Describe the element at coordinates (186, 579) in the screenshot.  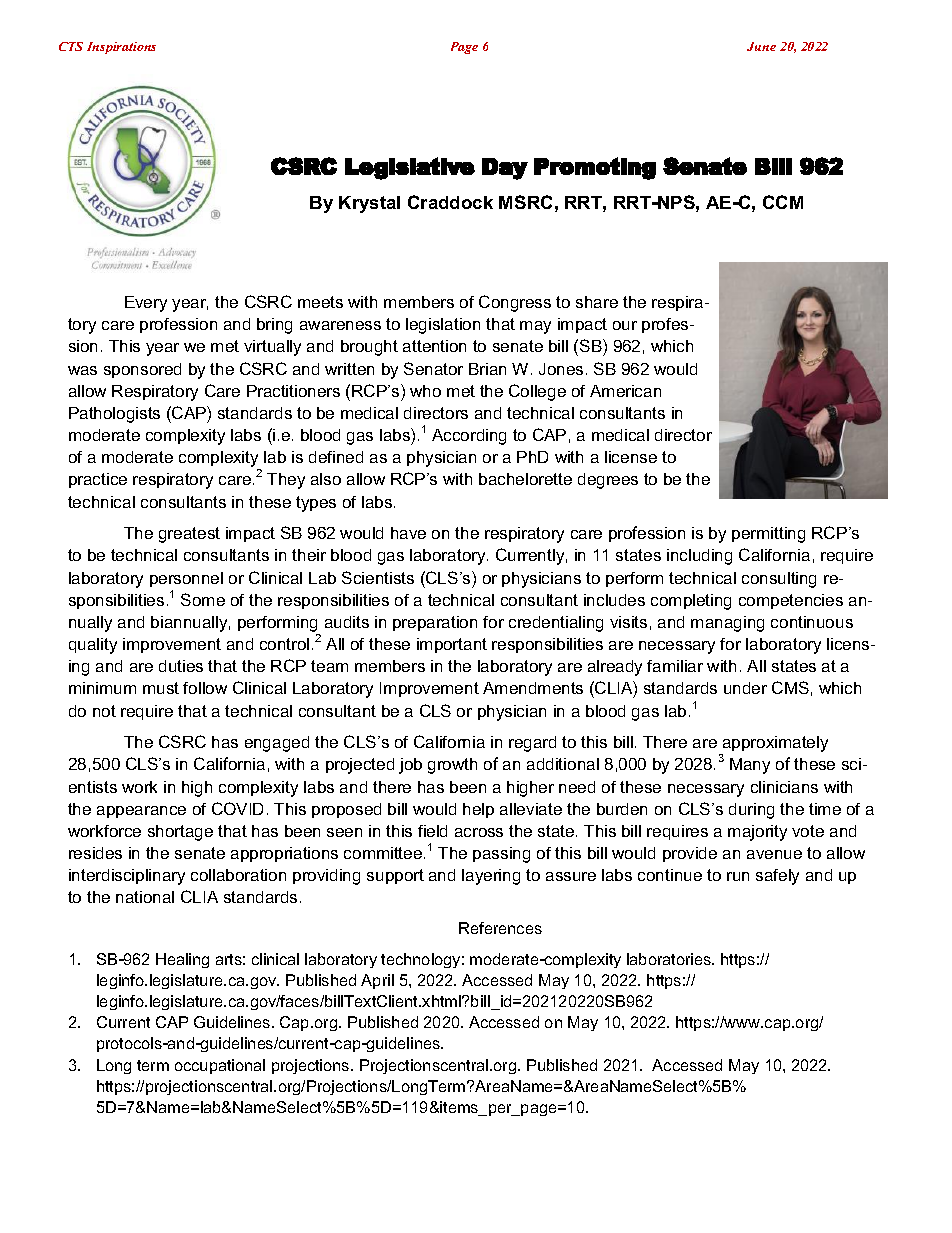
I see `personnel` at that location.
